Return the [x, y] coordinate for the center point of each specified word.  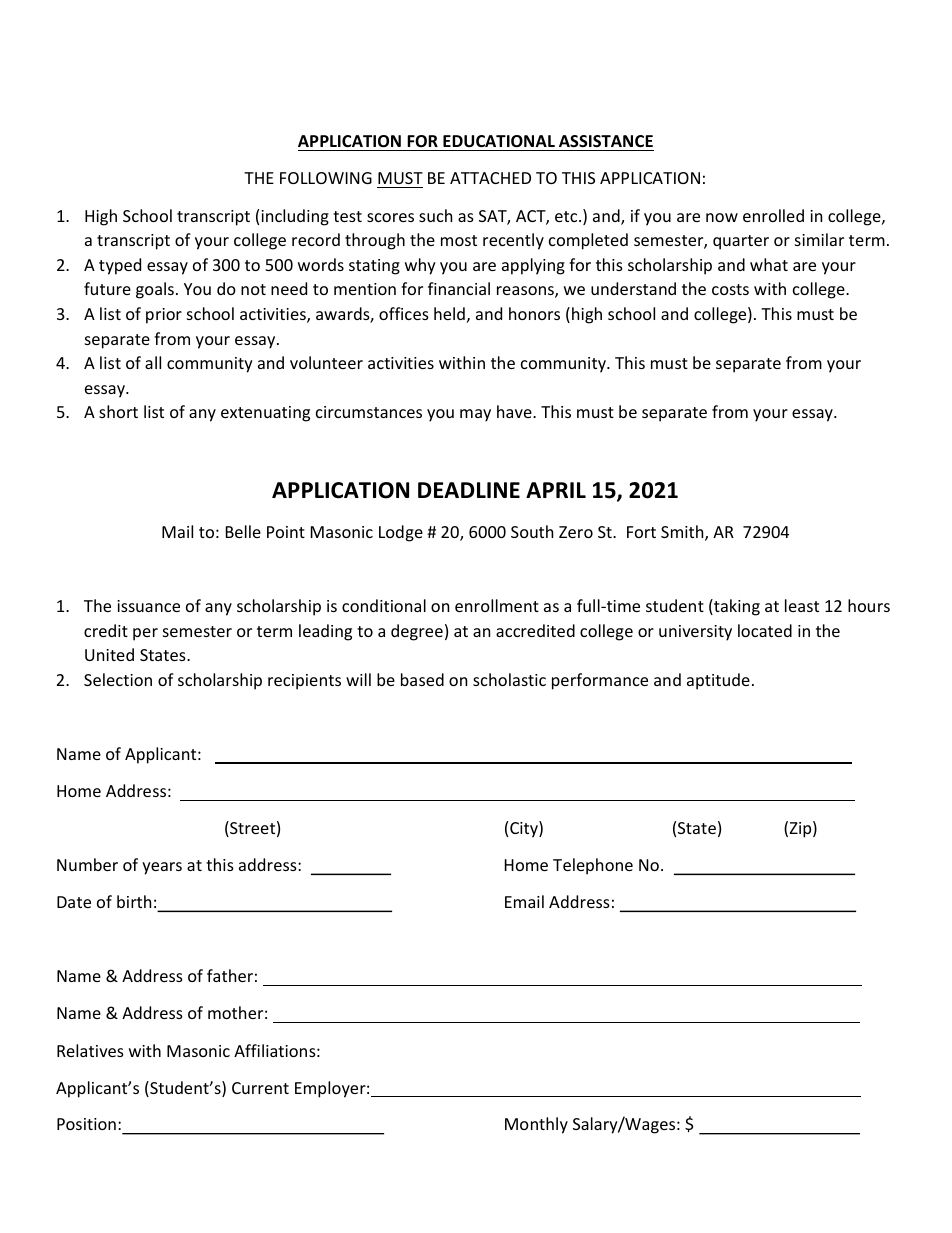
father [230, 975]
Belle [243, 531]
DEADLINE [469, 490]
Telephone [593, 866]
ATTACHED [490, 178]
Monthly [536, 1125]
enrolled [773, 215]
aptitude [718, 681]
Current [260, 1088]
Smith [683, 533]
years [162, 868]
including [295, 217]
